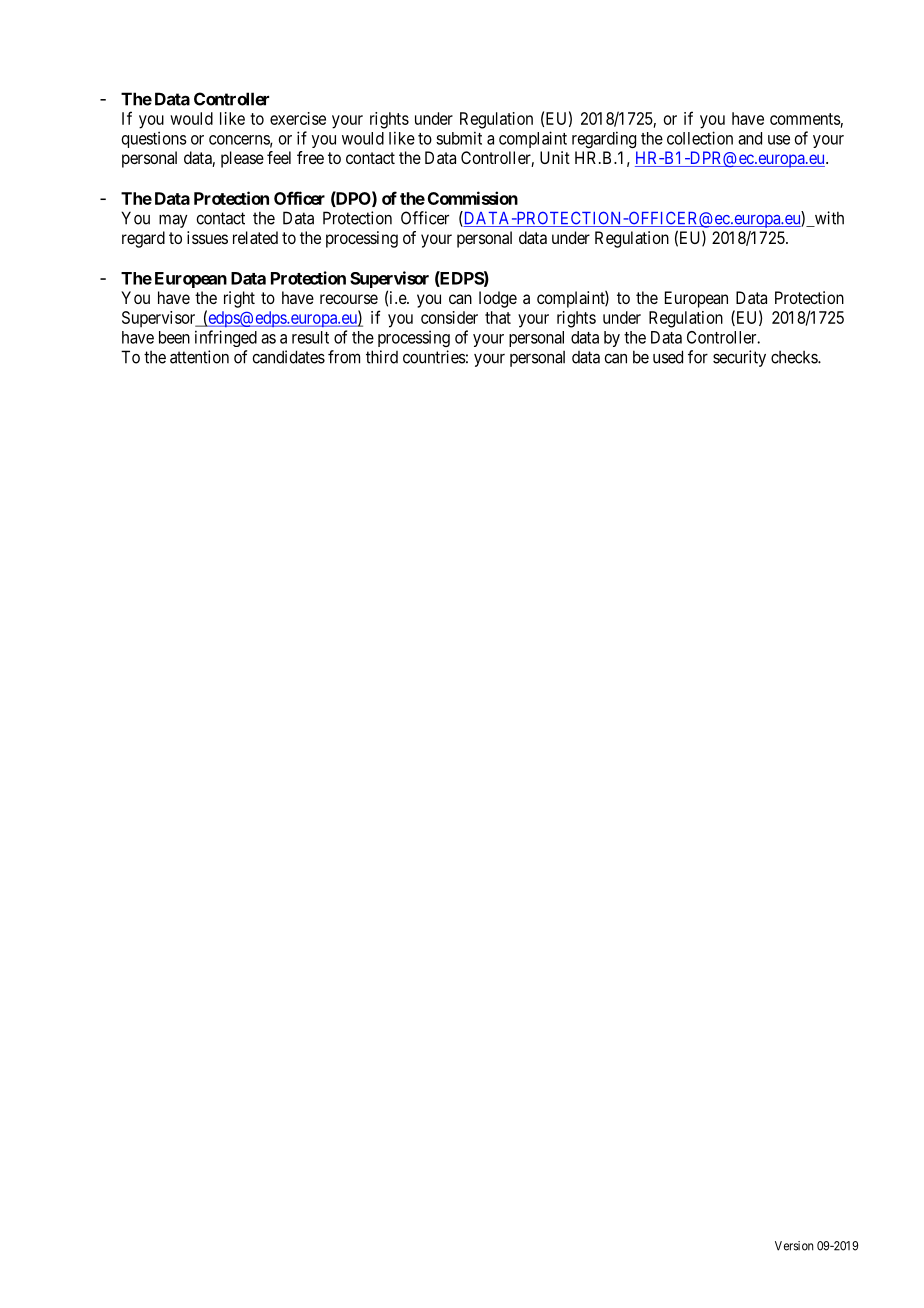 This image has width=924, height=1308. What do you see at coordinates (700, 138) in the image?
I see `collection` at bounding box center [700, 138].
